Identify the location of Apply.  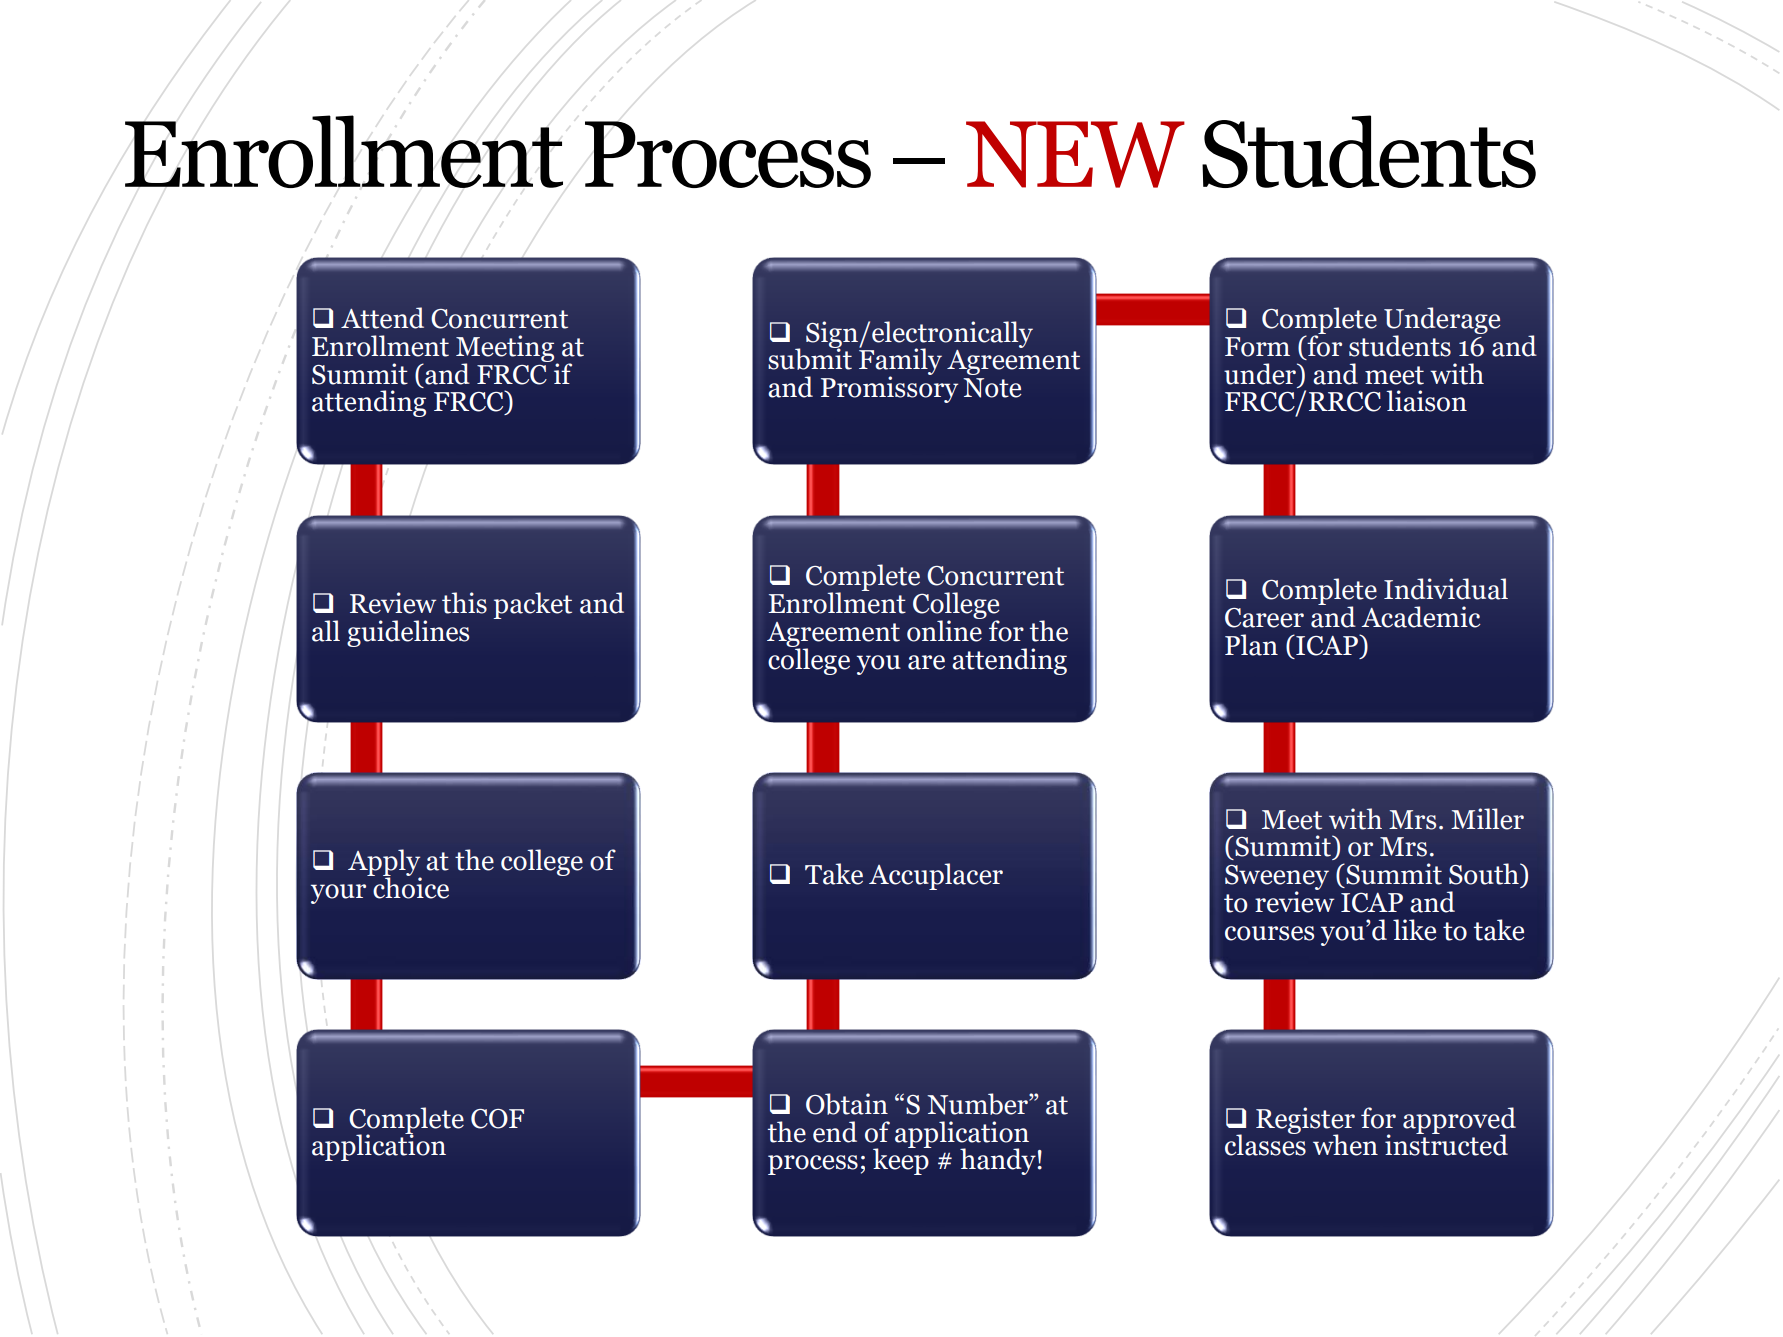
(385, 864).
